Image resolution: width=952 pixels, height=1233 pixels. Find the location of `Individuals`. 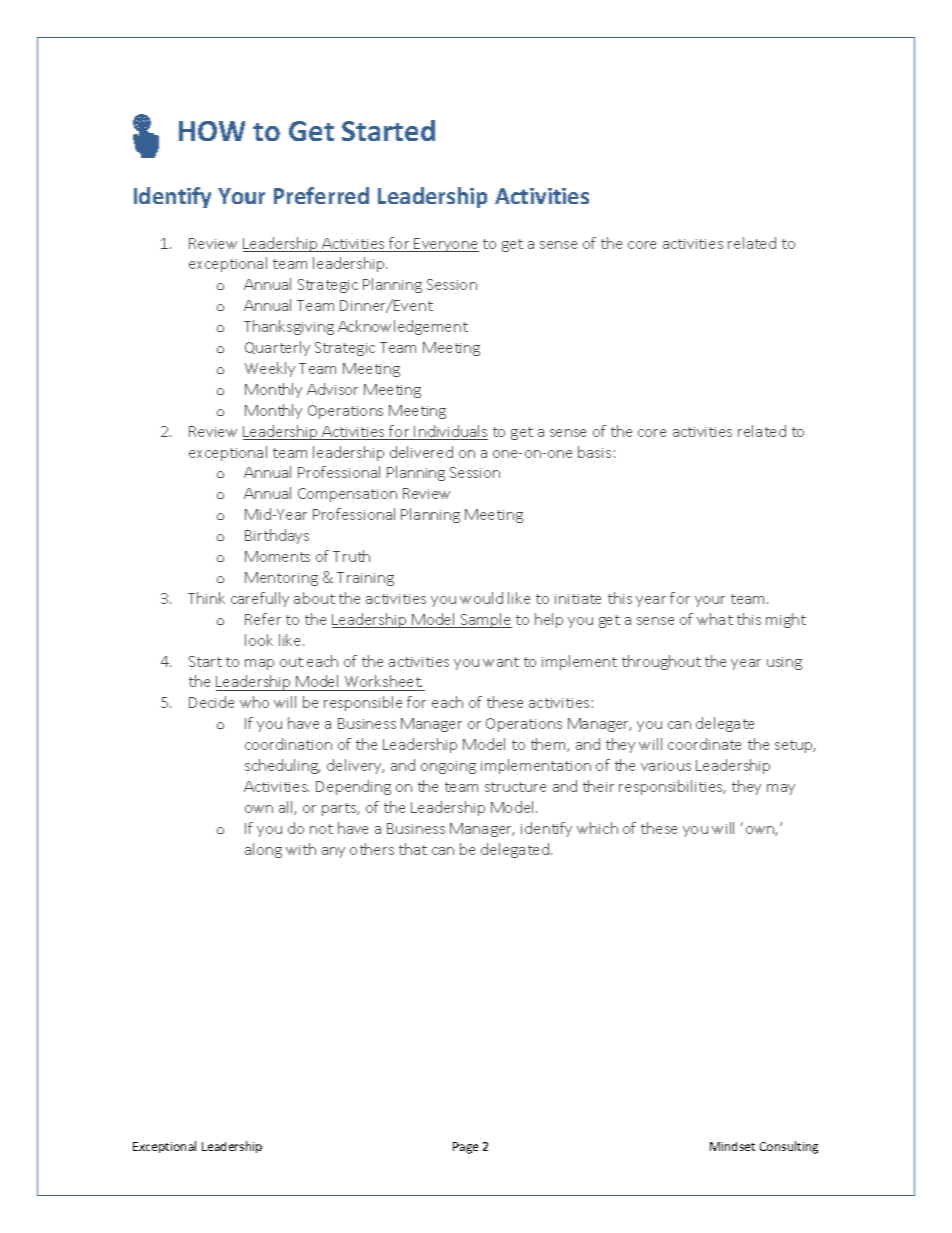

Individuals is located at coordinates (450, 432).
